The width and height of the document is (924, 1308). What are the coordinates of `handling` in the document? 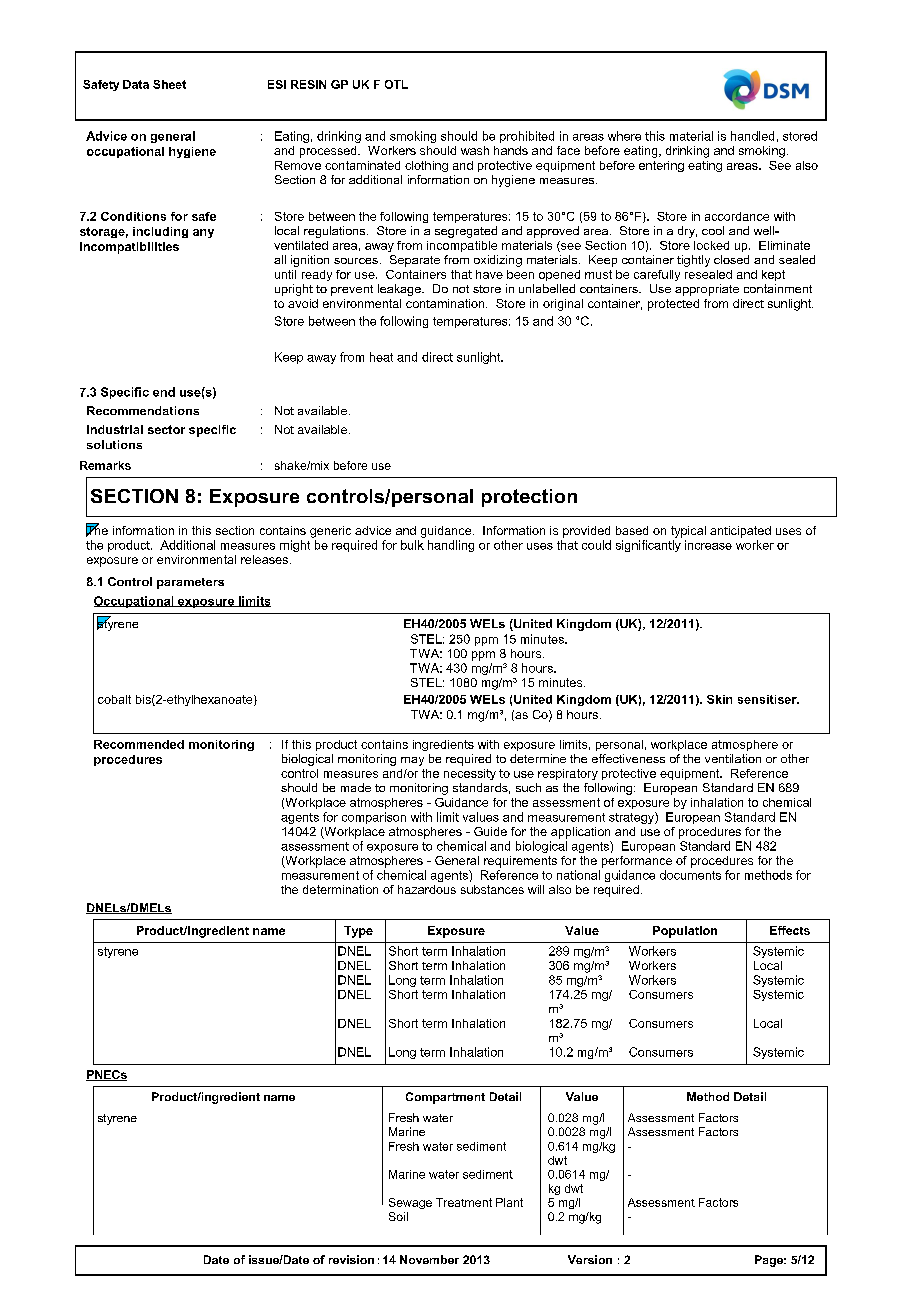 It's located at (451, 546).
